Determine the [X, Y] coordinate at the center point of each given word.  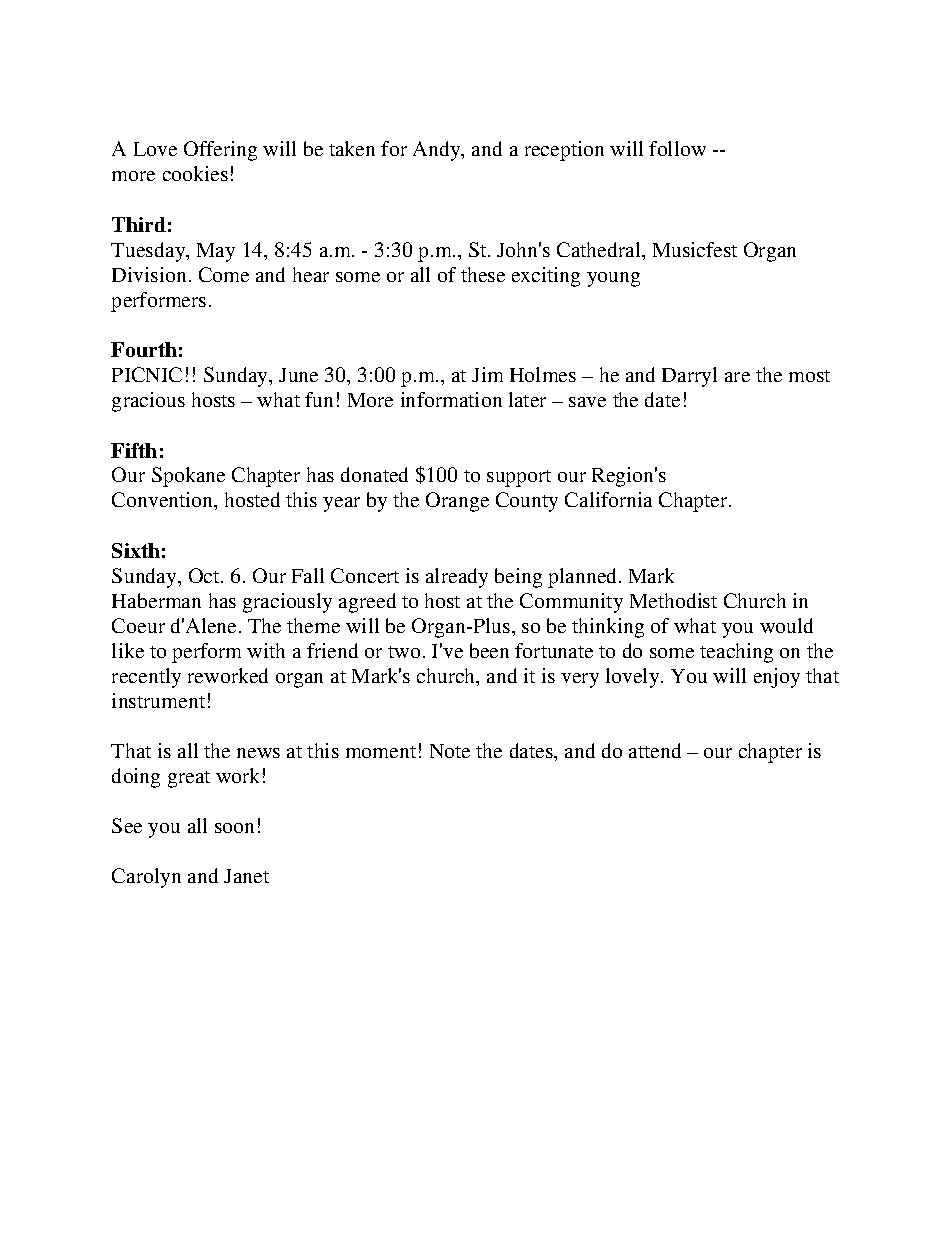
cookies [195, 173]
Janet [246, 876]
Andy [438, 151]
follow [677, 148]
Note [450, 751]
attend [655, 750]
